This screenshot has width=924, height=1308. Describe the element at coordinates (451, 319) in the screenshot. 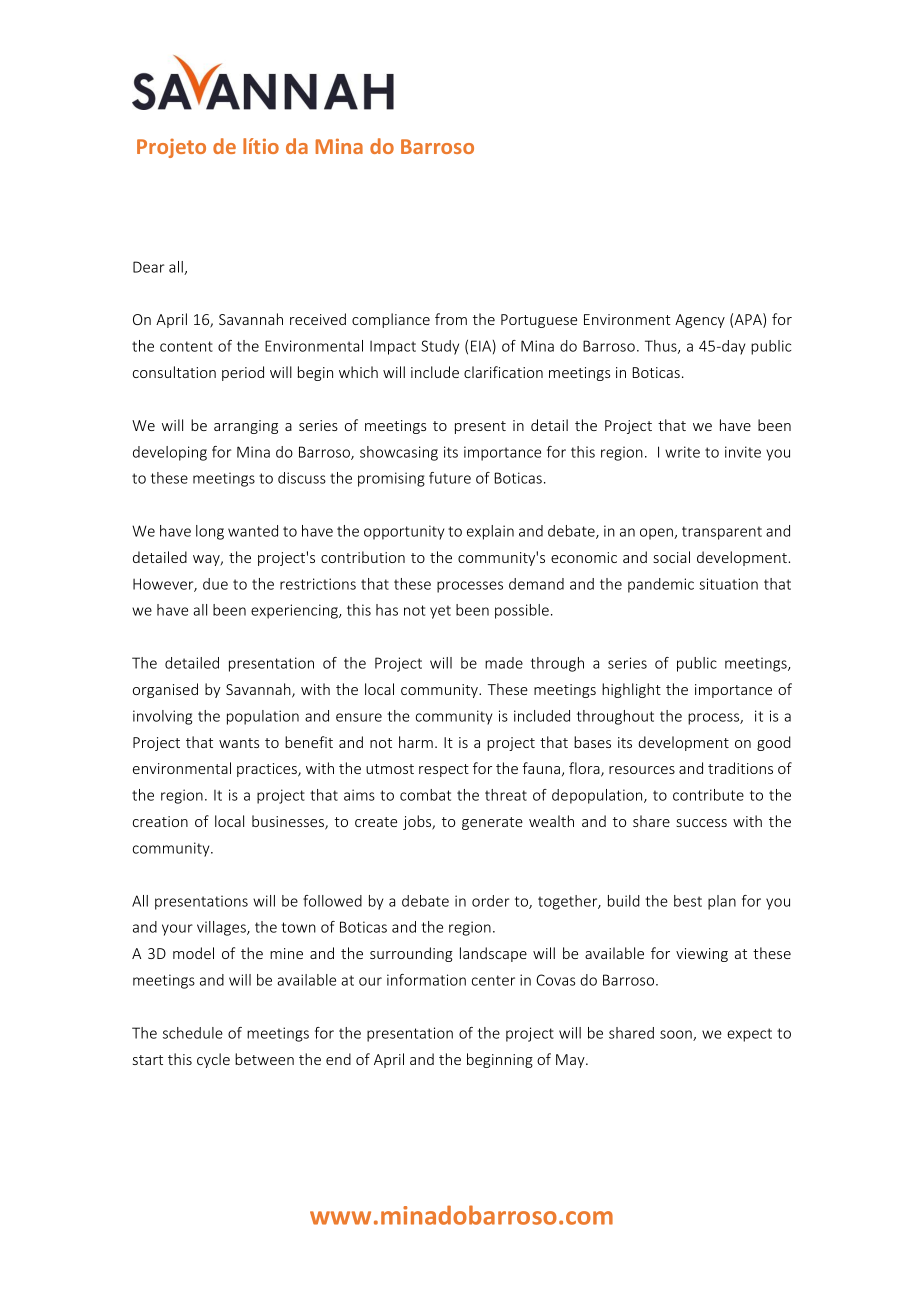

I see `from` at that location.
